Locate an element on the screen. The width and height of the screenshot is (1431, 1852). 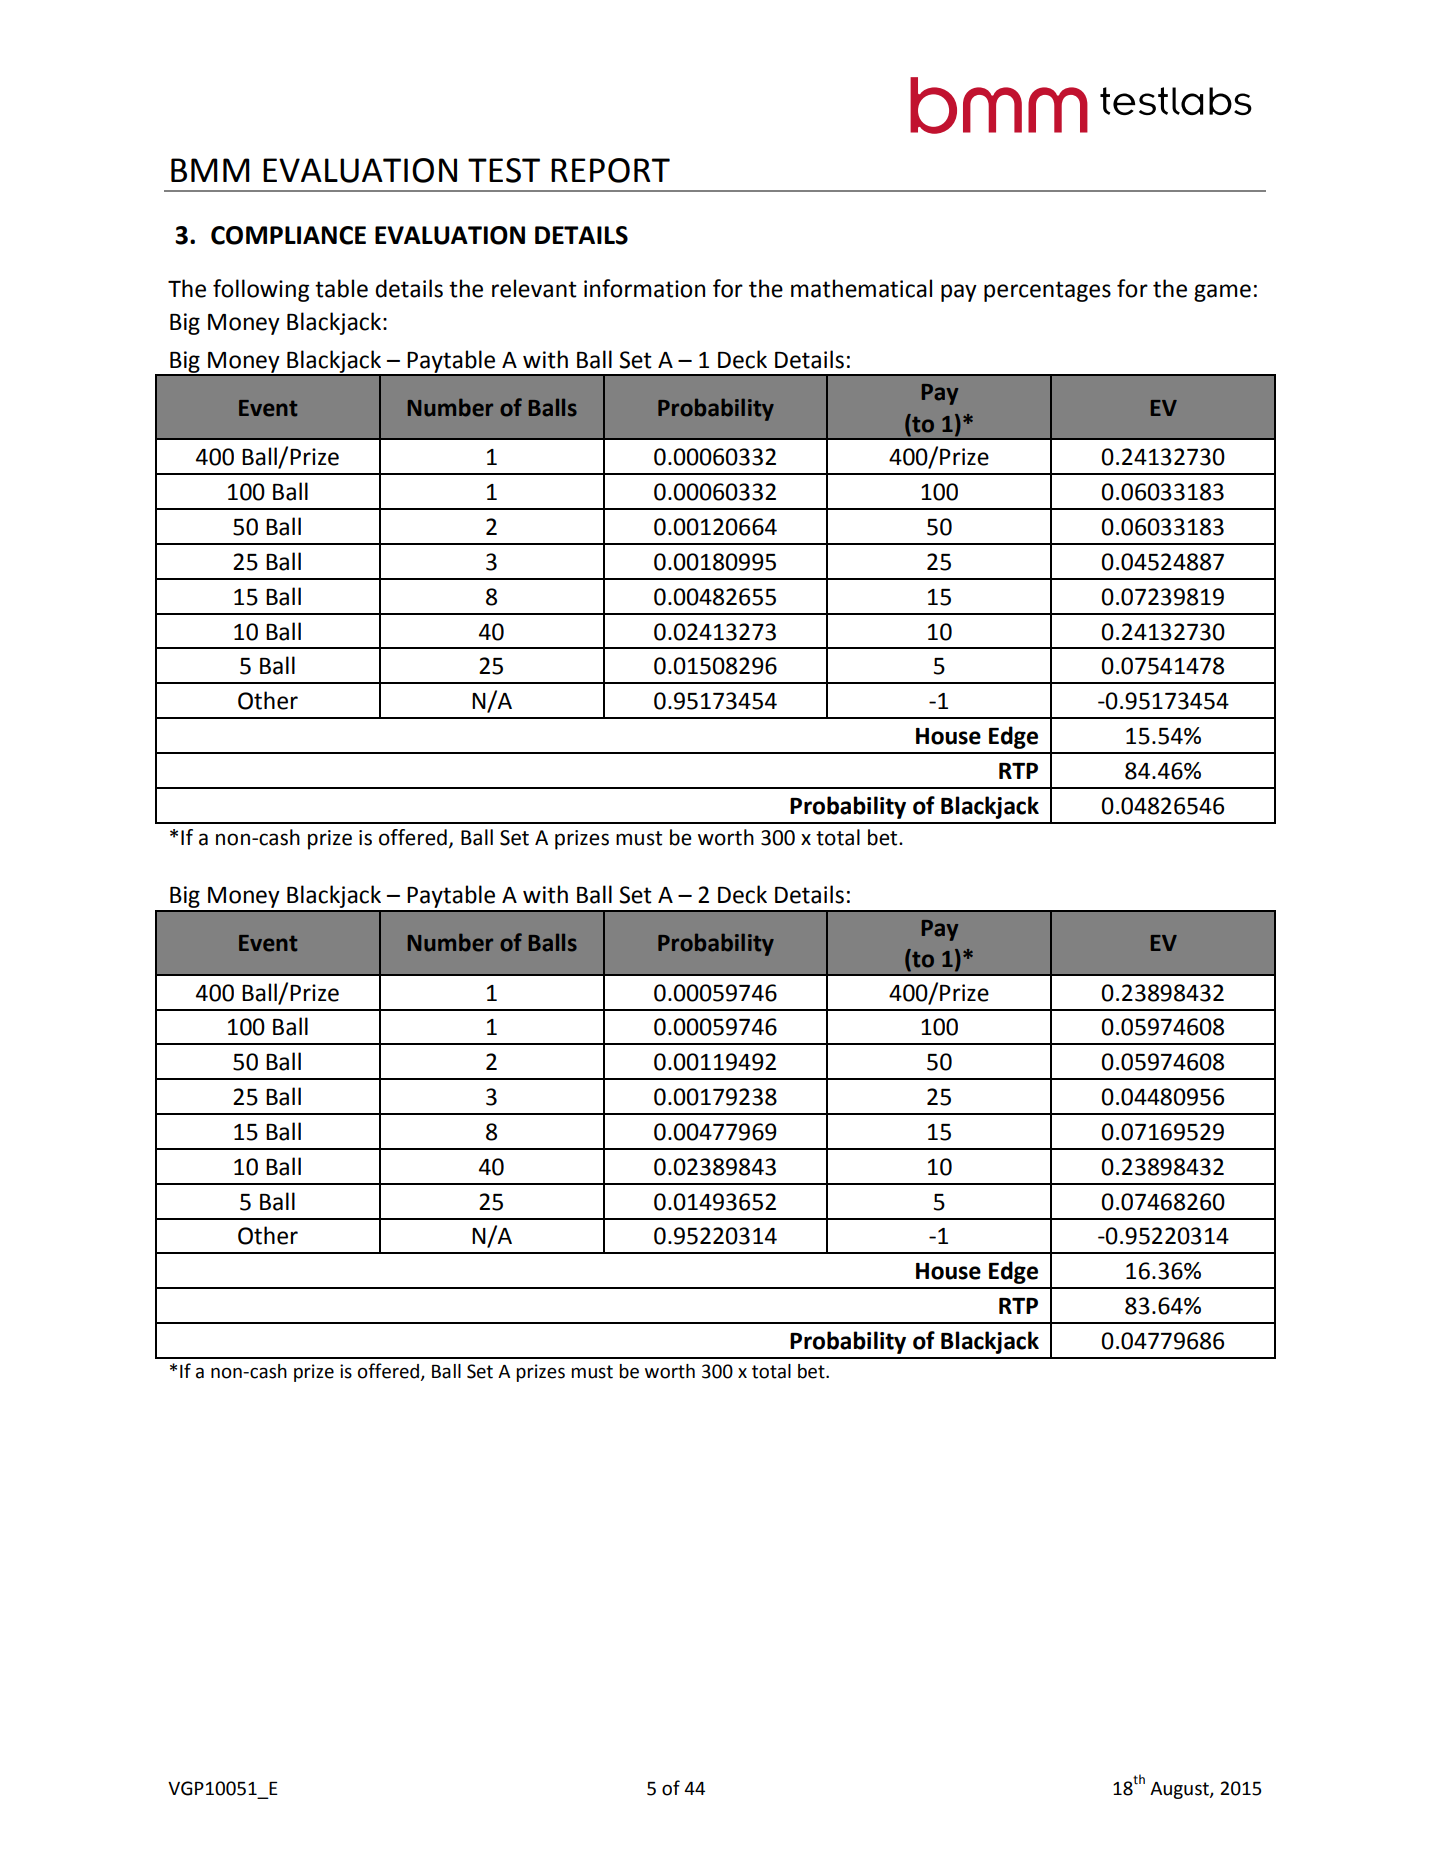
mathematical is located at coordinates (861, 288).
